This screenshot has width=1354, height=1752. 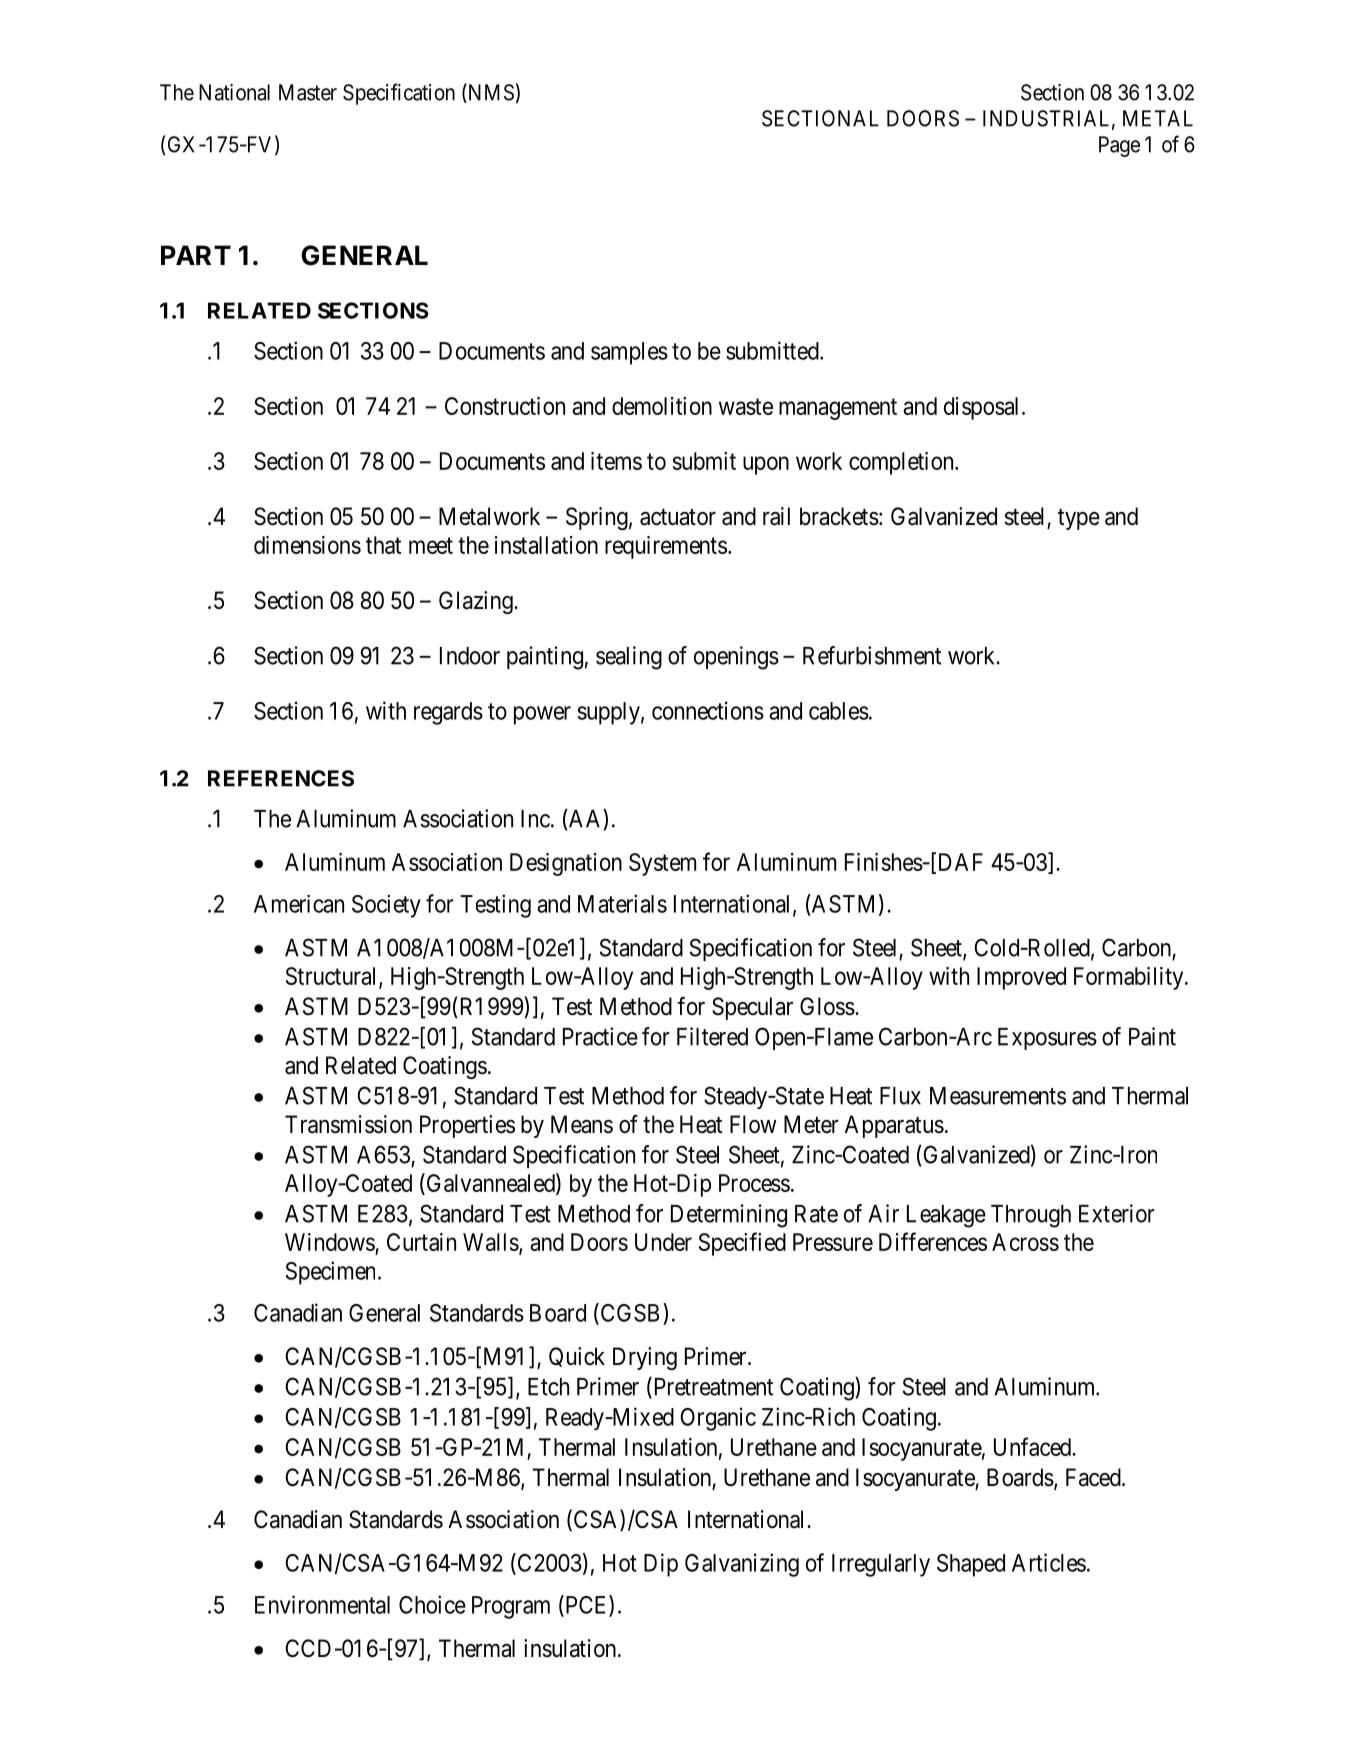 I want to click on Filtered, so click(x=712, y=1036).
